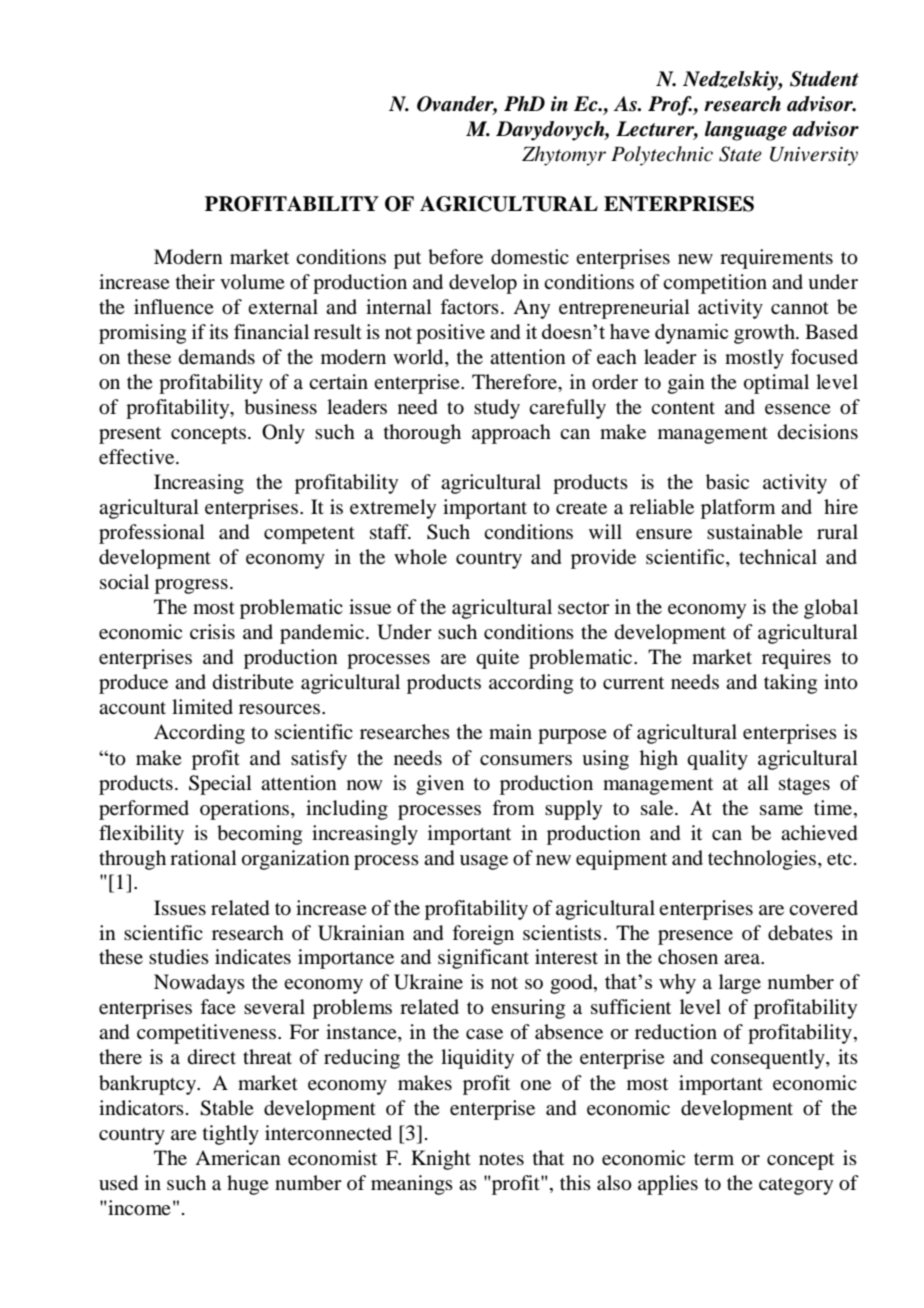 The width and height of the screenshot is (924, 1308). What do you see at coordinates (212, 631) in the screenshot?
I see `crisis` at bounding box center [212, 631].
